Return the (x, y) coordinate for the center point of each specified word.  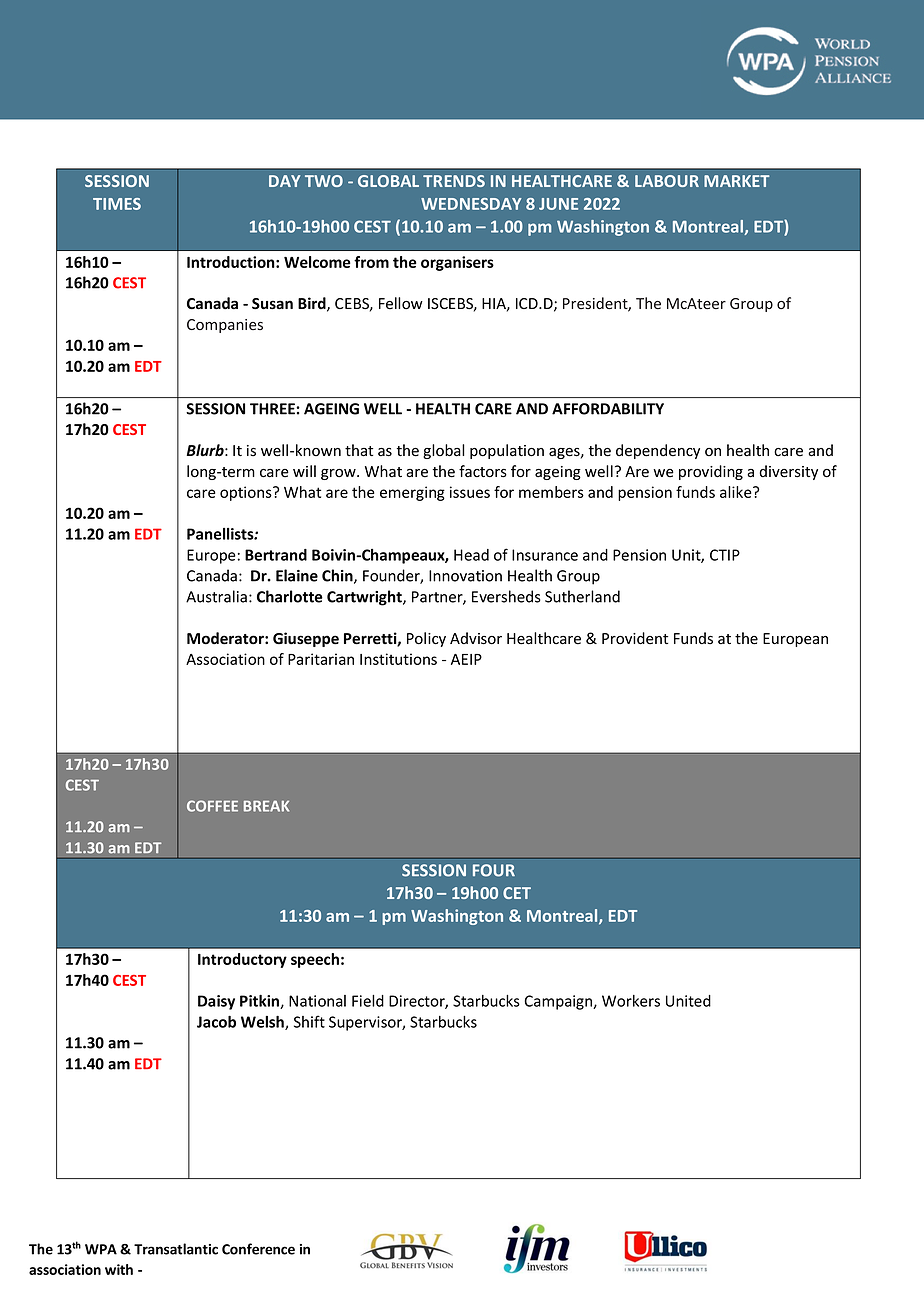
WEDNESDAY (471, 204)
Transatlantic (176, 1249)
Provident (635, 638)
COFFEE (212, 806)
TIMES (117, 204)
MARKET (737, 181)
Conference (258, 1249)
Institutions (398, 659)
